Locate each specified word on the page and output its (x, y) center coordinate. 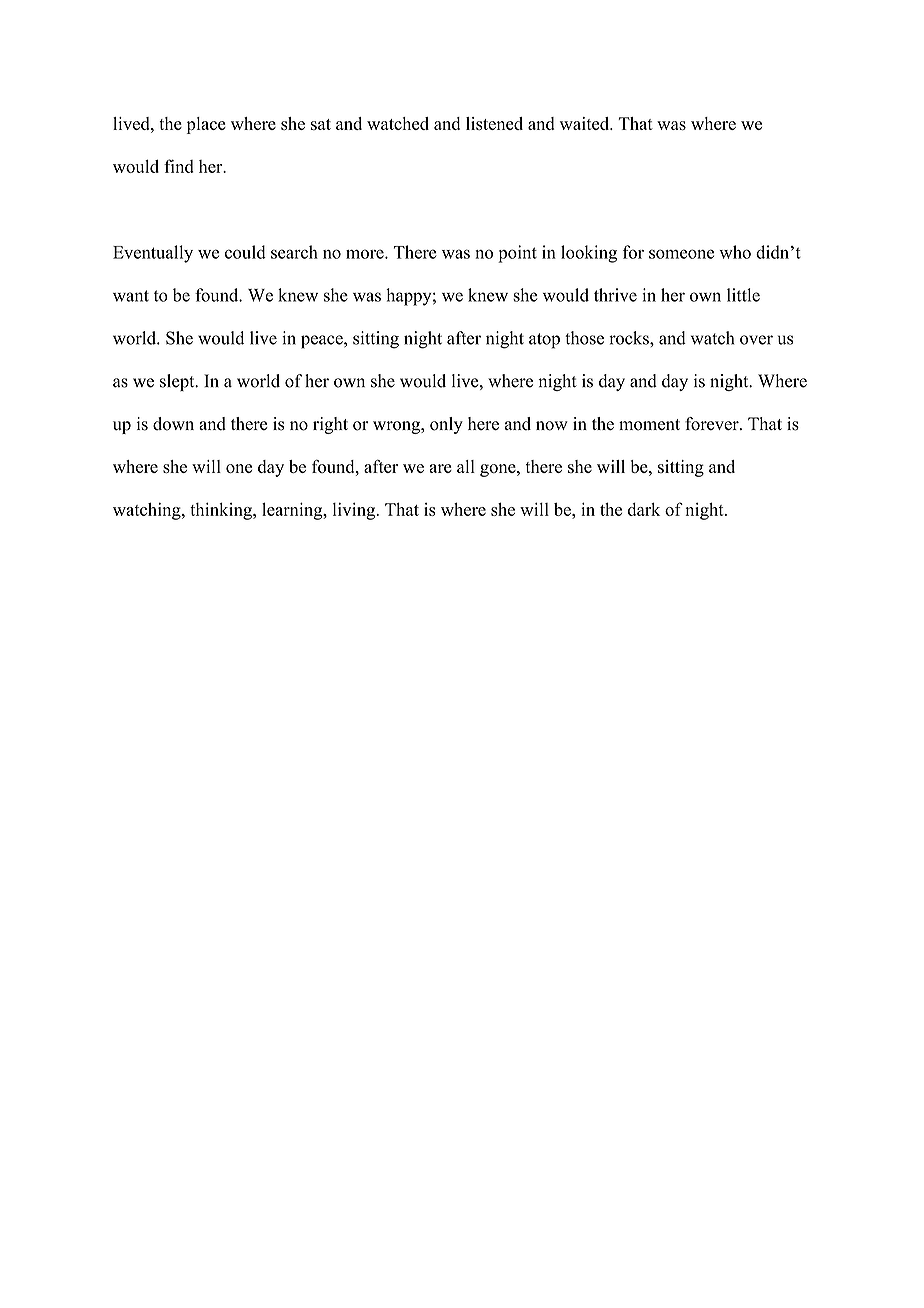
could (245, 252)
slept (178, 382)
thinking (222, 511)
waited (586, 123)
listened (494, 123)
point (517, 254)
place (206, 125)
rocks (630, 338)
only (446, 425)
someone (681, 254)
